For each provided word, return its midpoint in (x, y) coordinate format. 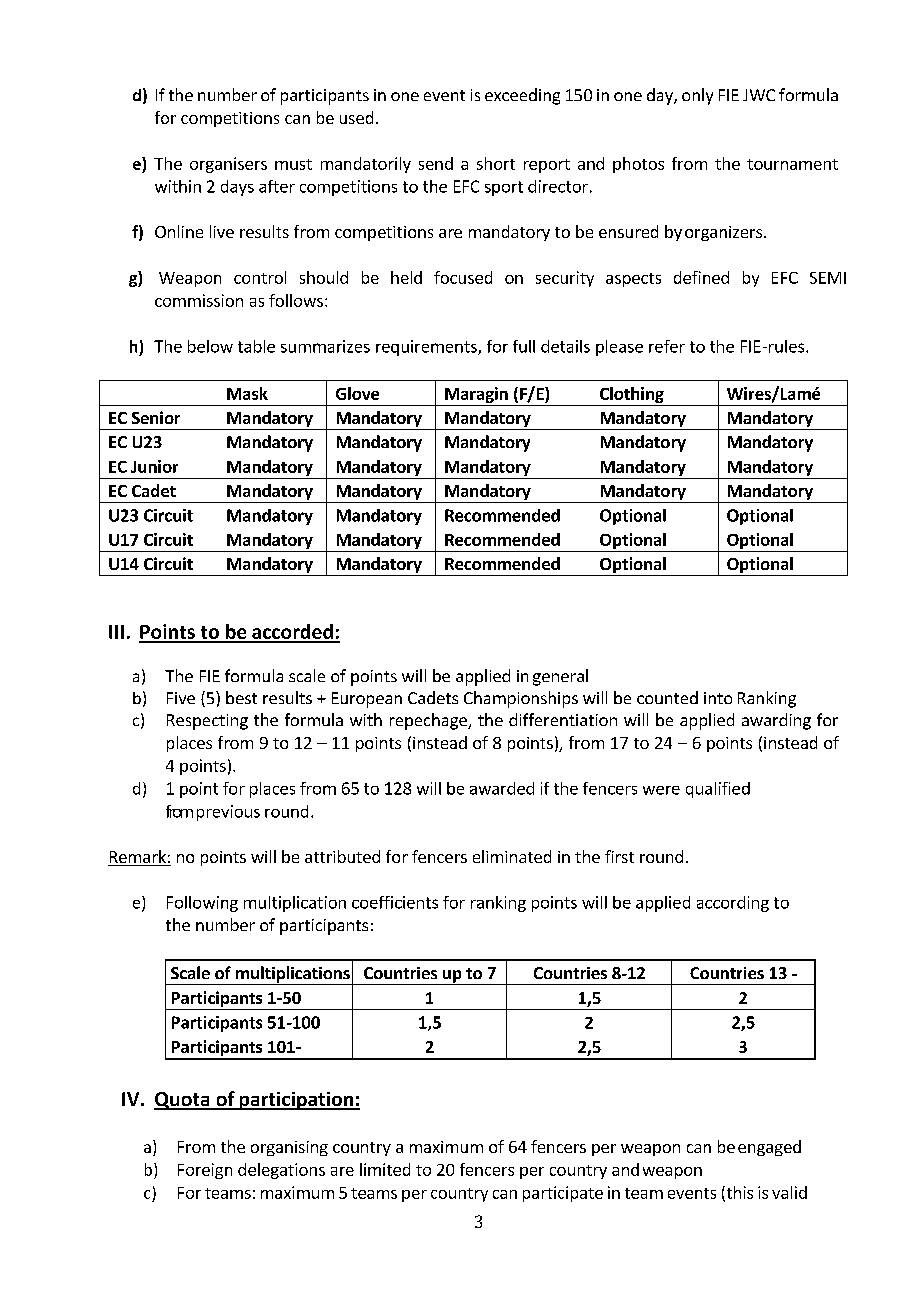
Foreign (205, 1171)
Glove (357, 393)
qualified (718, 790)
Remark (138, 858)
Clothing (632, 396)
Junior (154, 466)
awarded (502, 788)
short (496, 163)
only (697, 96)
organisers (228, 165)
